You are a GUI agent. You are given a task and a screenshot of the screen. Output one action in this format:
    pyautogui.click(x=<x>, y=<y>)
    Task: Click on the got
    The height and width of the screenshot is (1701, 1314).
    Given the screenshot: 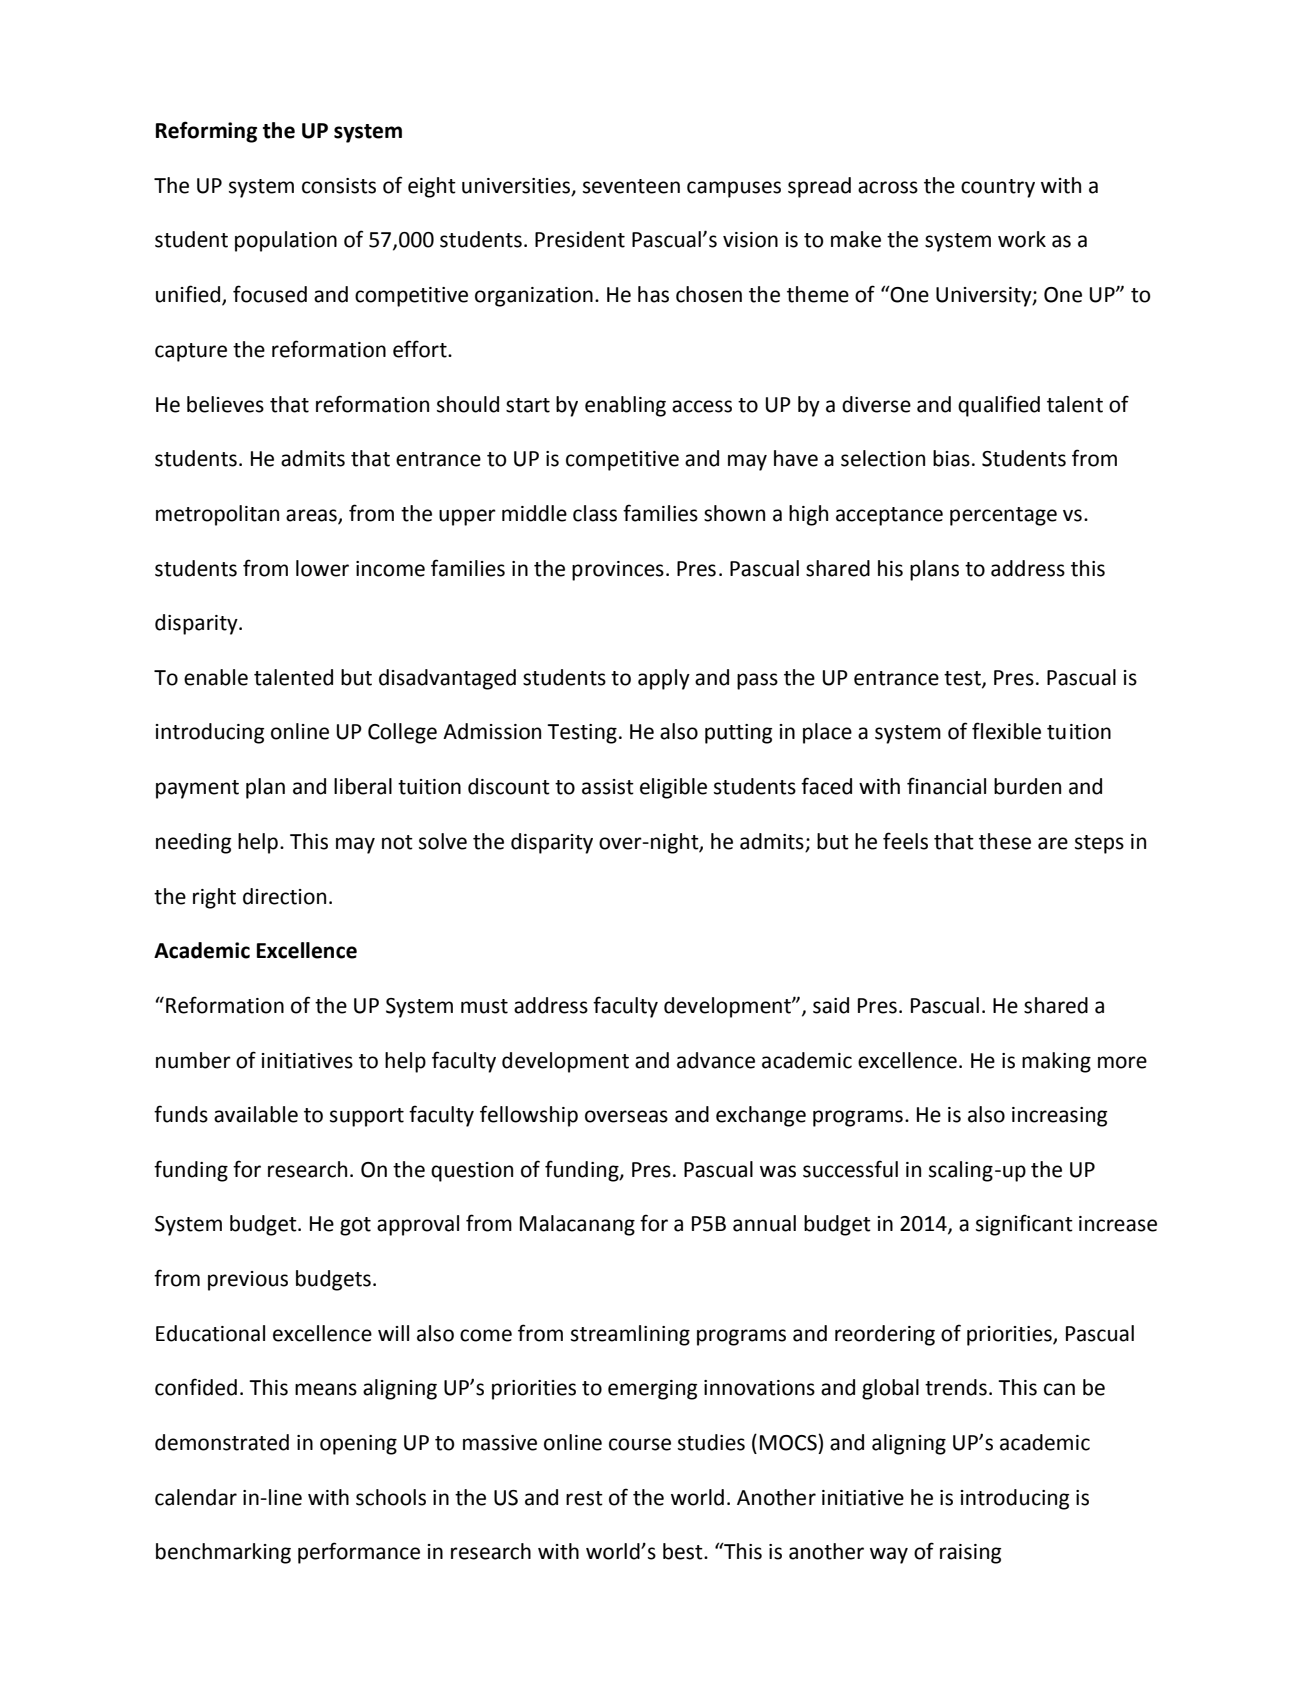 What is the action you would take?
    pyautogui.click(x=355, y=1226)
